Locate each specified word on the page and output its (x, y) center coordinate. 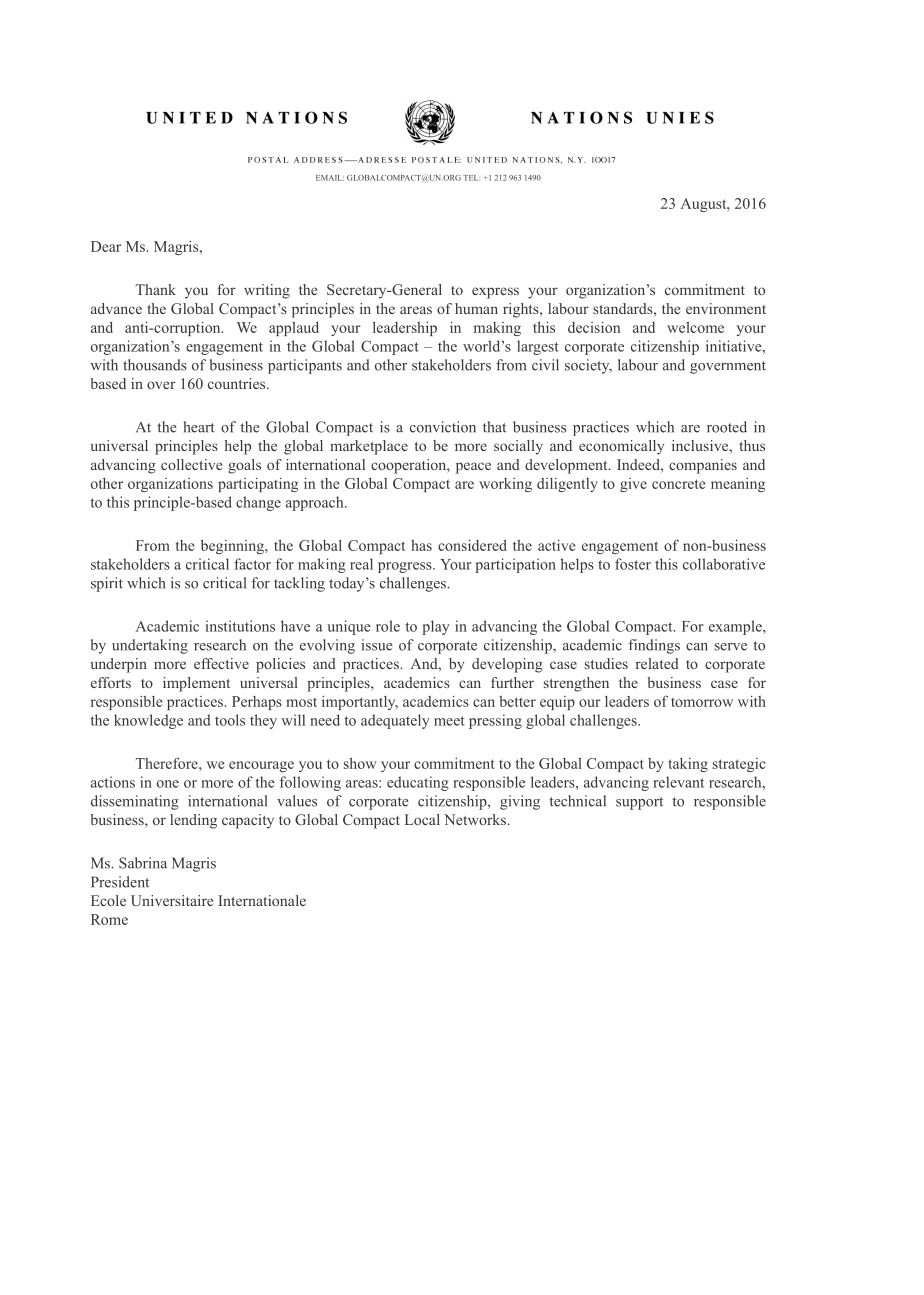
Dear (106, 246)
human (476, 308)
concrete (679, 484)
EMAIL (330, 178)
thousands (155, 365)
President (120, 882)
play (436, 627)
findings (654, 646)
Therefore (168, 763)
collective (191, 464)
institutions (240, 626)
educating (418, 783)
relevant (678, 782)
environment (726, 308)
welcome (695, 327)
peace (473, 468)
